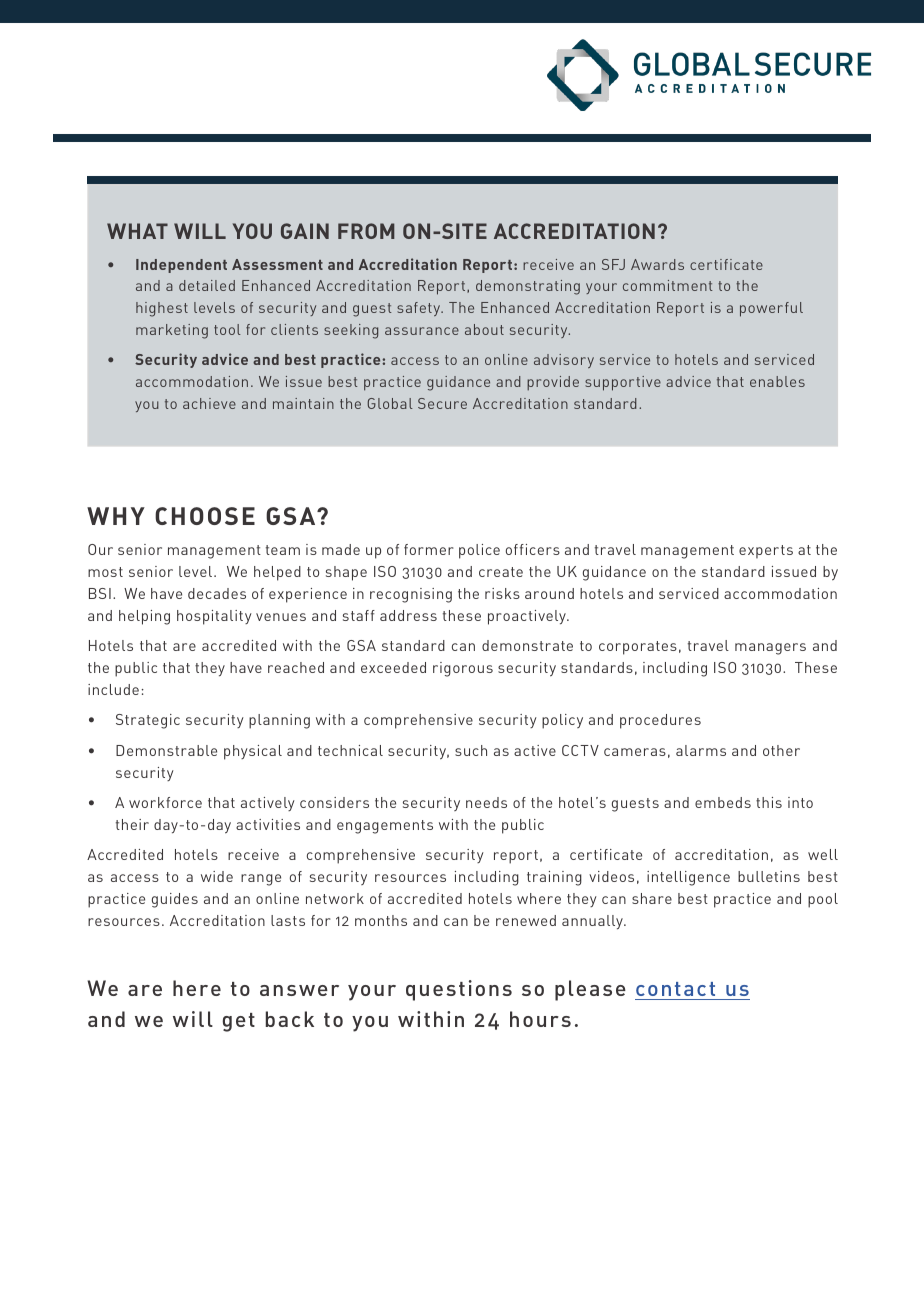  What do you see at coordinates (528, 287) in the image?
I see `demonstrating` at bounding box center [528, 287].
